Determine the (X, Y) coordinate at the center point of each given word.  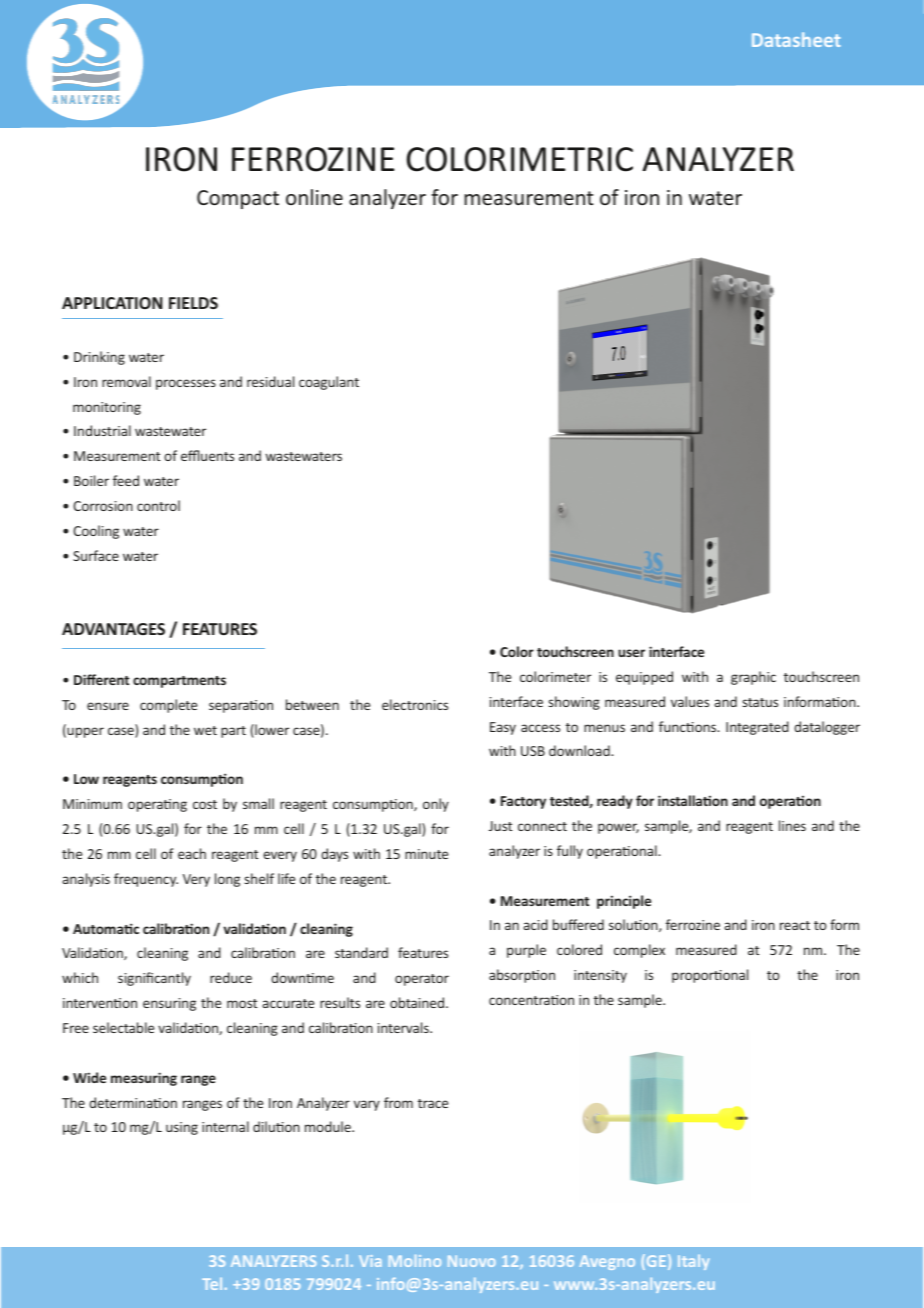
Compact (238, 199)
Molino (415, 1261)
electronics (415, 704)
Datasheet (796, 39)
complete (168, 706)
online (314, 197)
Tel (212, 1284)
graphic (753, 678)
